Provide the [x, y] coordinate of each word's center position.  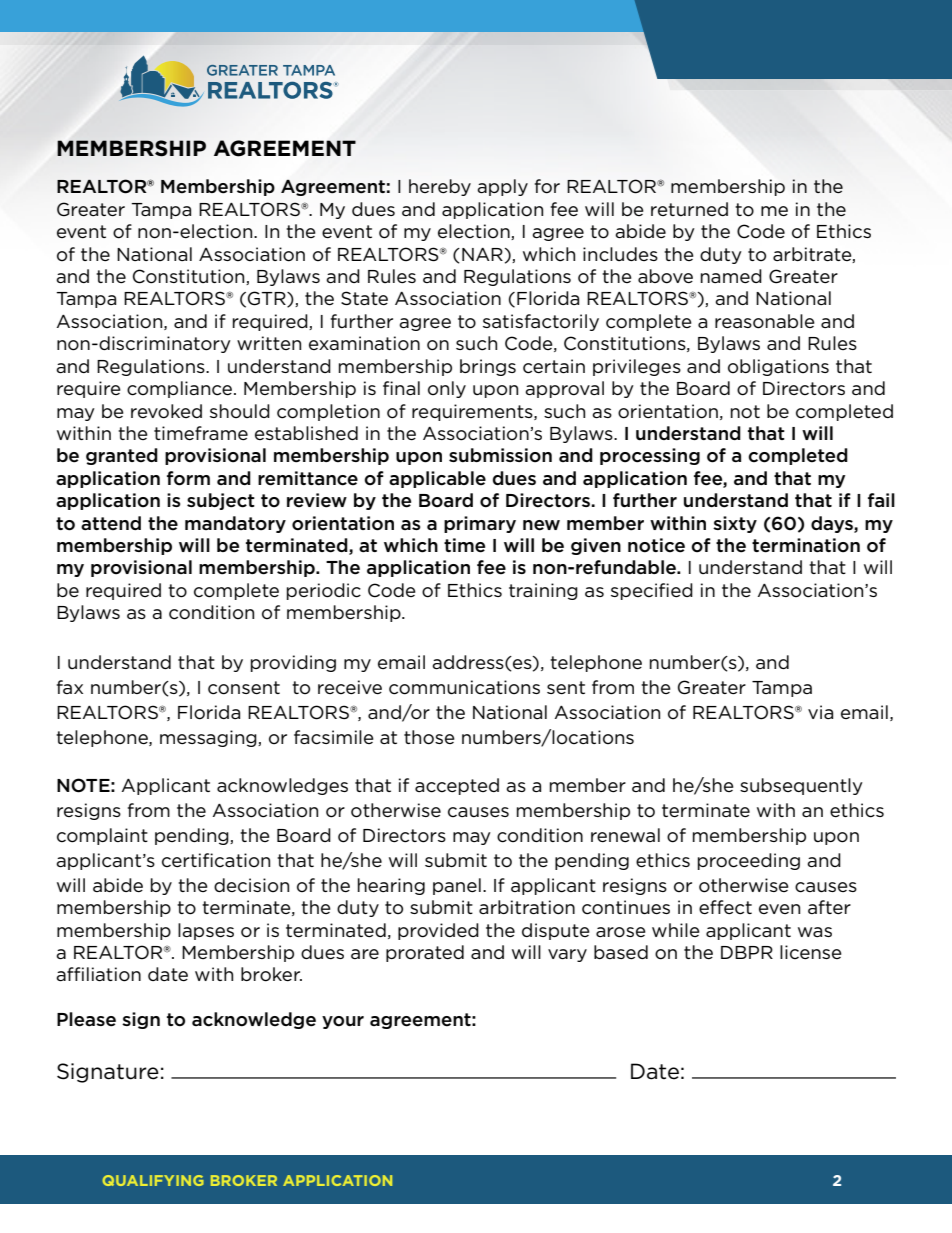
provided [438, 931]
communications [464, 687]
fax [70, 687]
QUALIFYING [153, 1180]
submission [500, 455]
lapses [206, 931]
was [815, 932]
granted [122, 456]
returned [689, 209]
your [343, 1022]
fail [881, 500]
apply [502, 187]
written [269, 343]
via [820, 712]
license [811, 952]
